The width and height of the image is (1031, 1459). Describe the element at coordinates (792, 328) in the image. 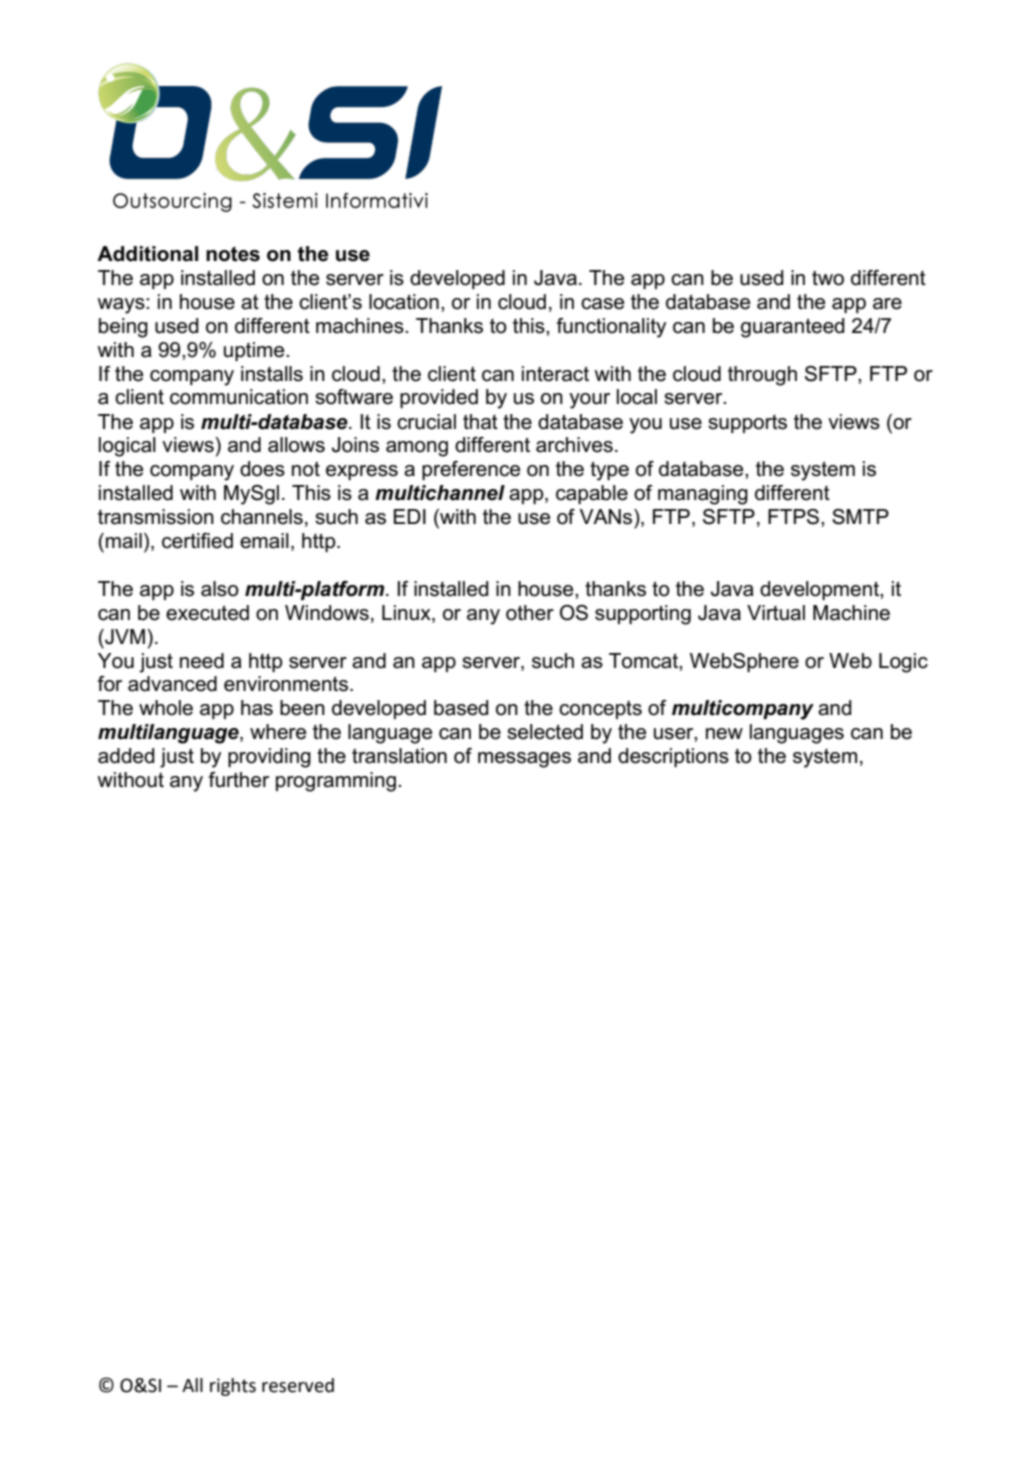

I see `guaranteed` at that location.
